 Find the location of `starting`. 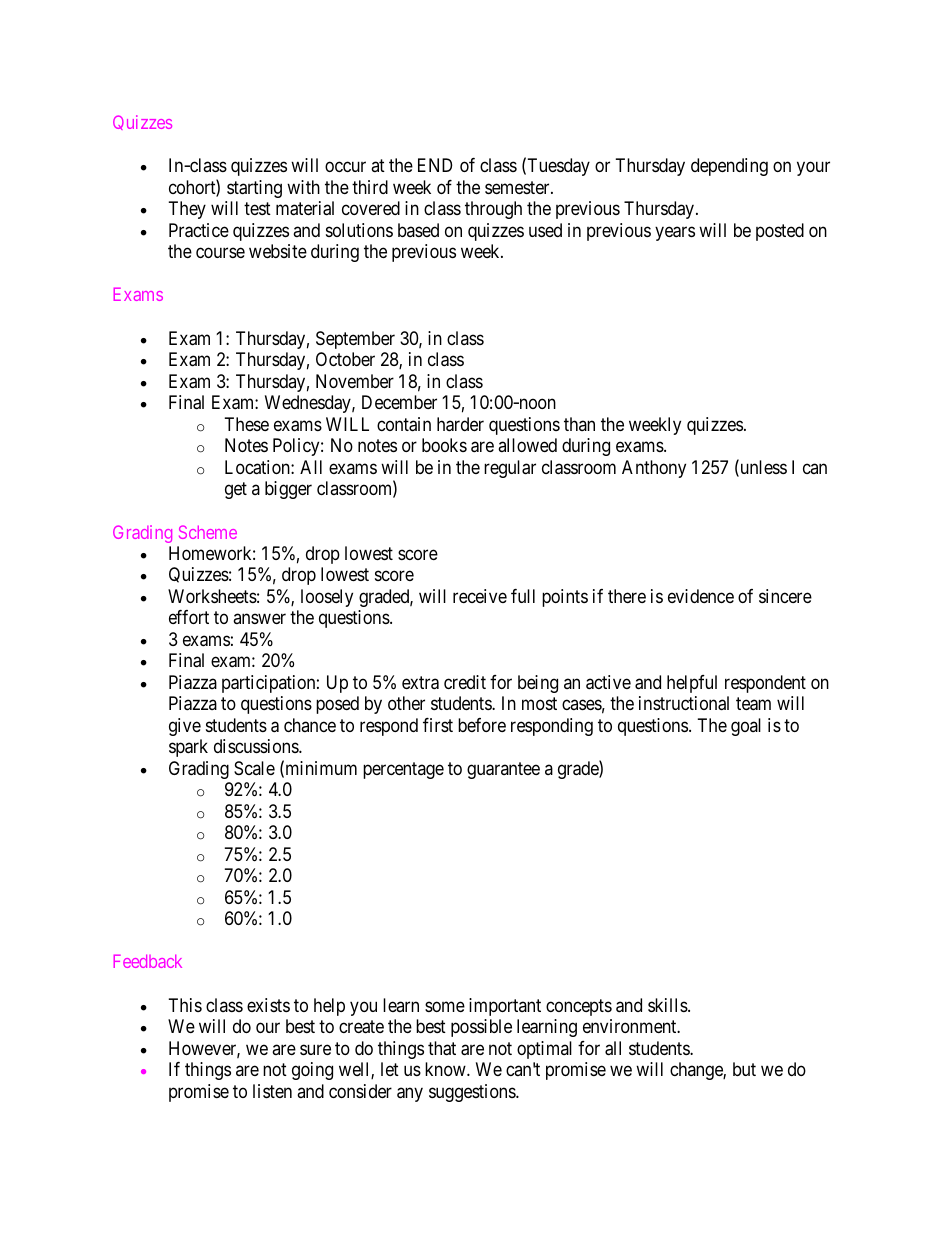

starting is located at coordinates (254, 189).
